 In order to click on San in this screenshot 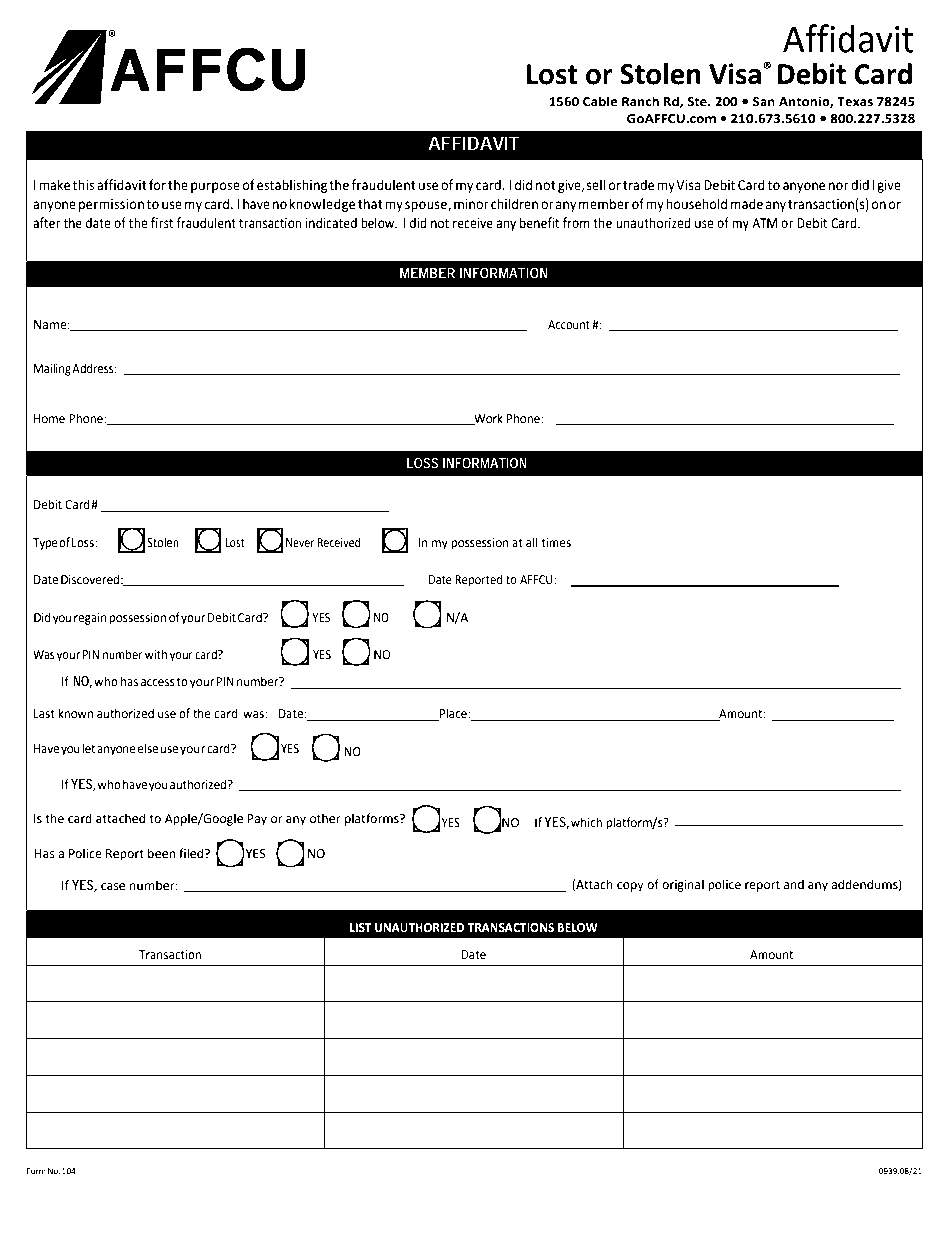, I will do `click(764, 102)`.
